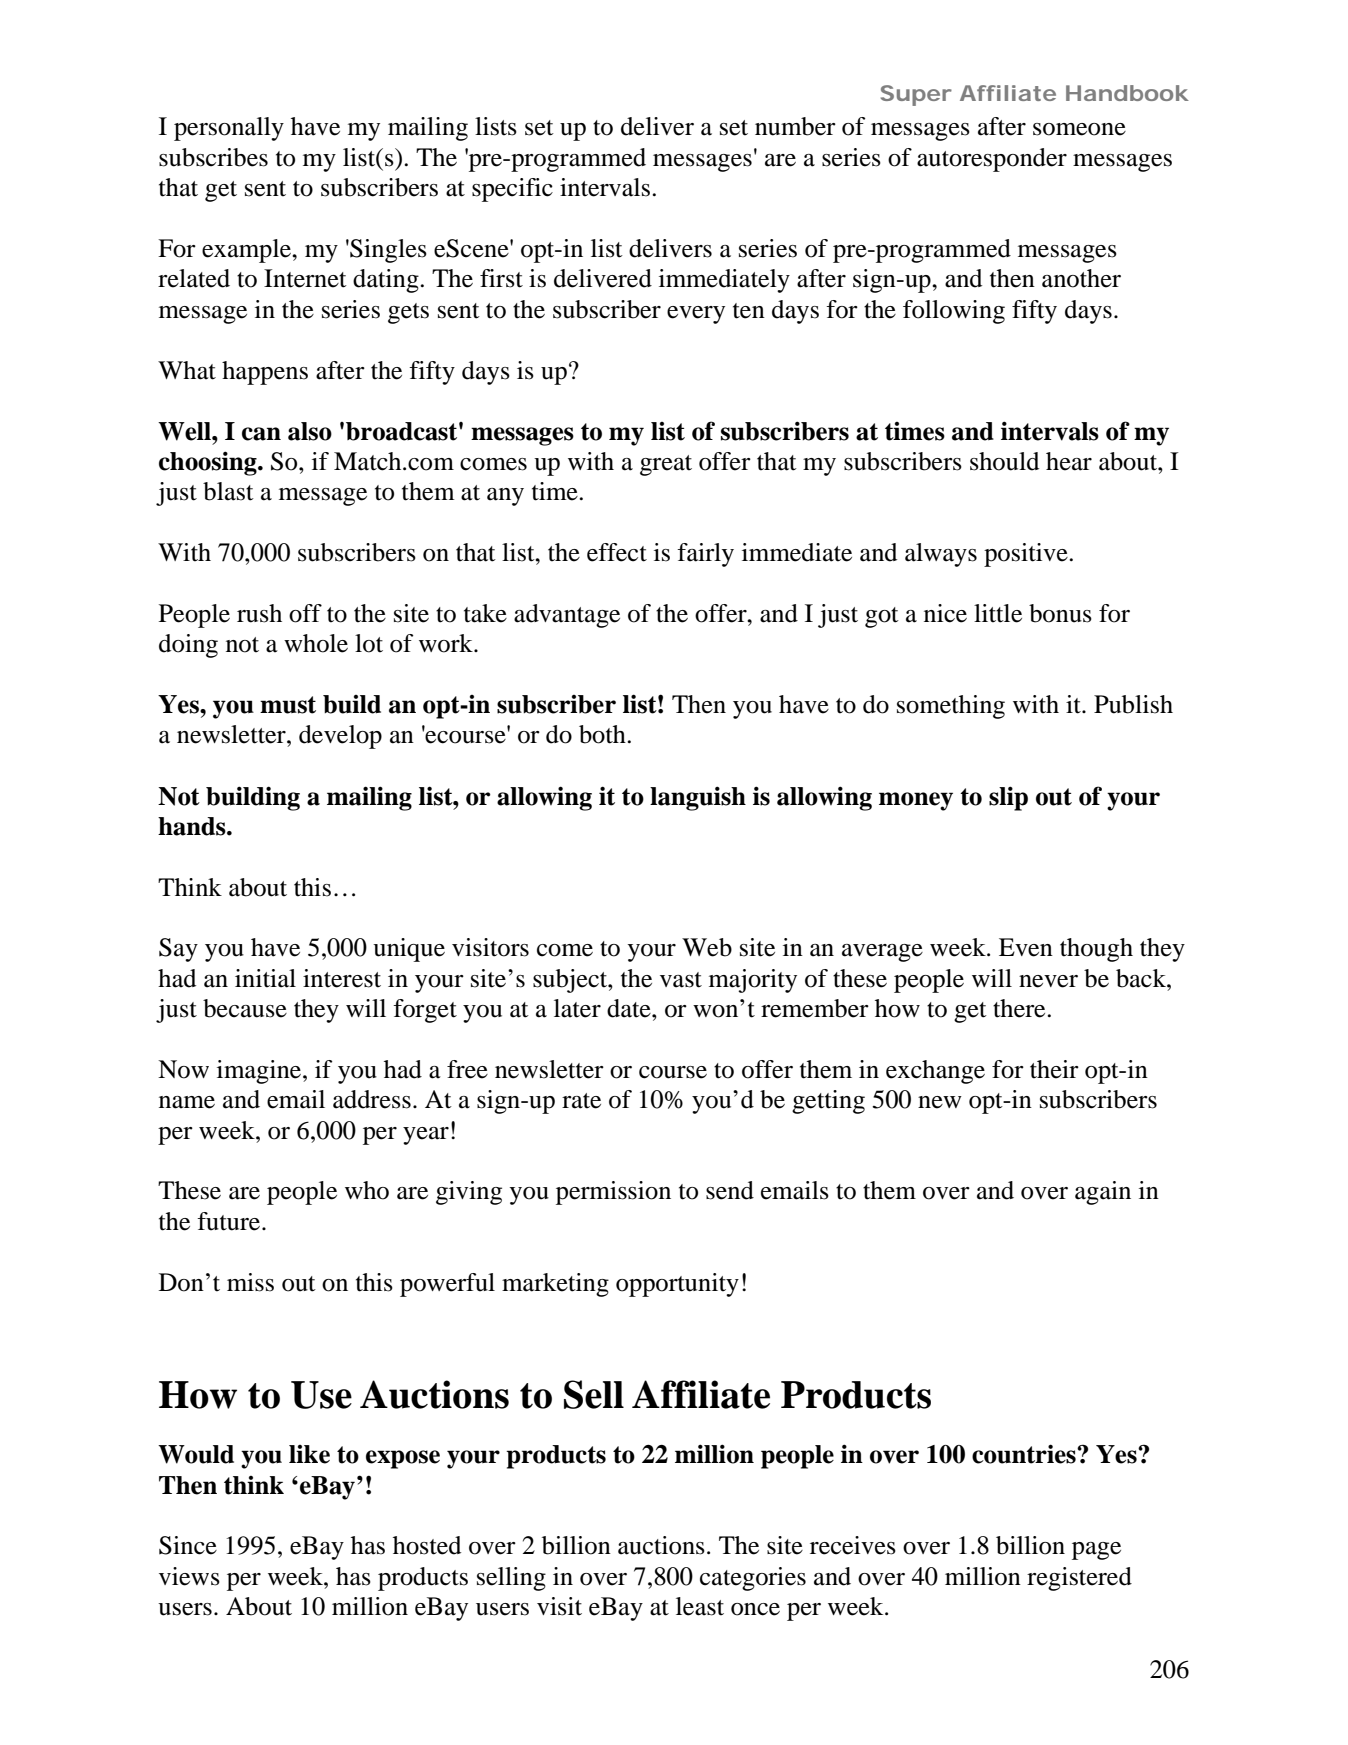  What do you see at coordinates (229, 129) in the screenshot?
I see `personally` at bounding box center [229, 129].
